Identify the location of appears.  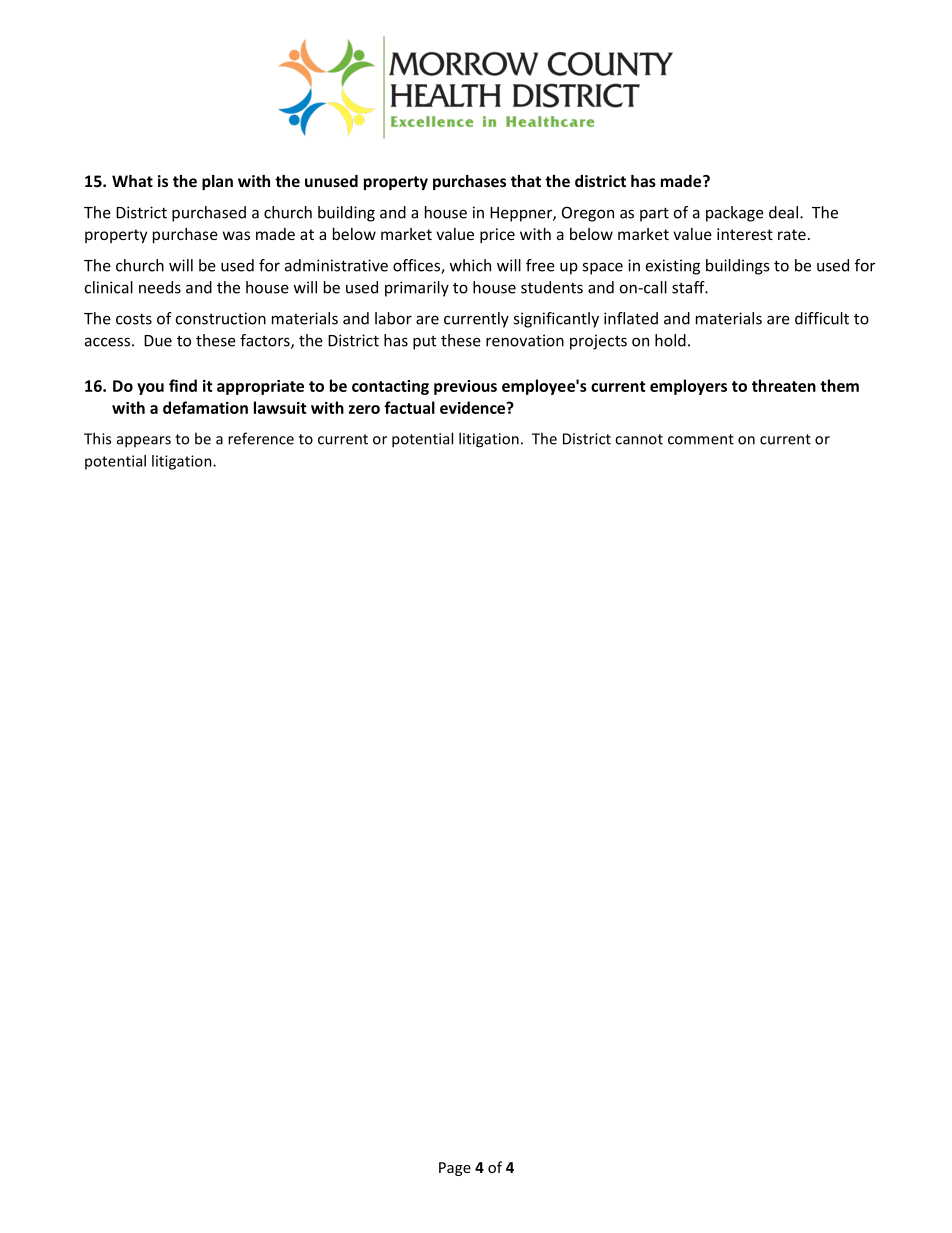
(144, 442).
